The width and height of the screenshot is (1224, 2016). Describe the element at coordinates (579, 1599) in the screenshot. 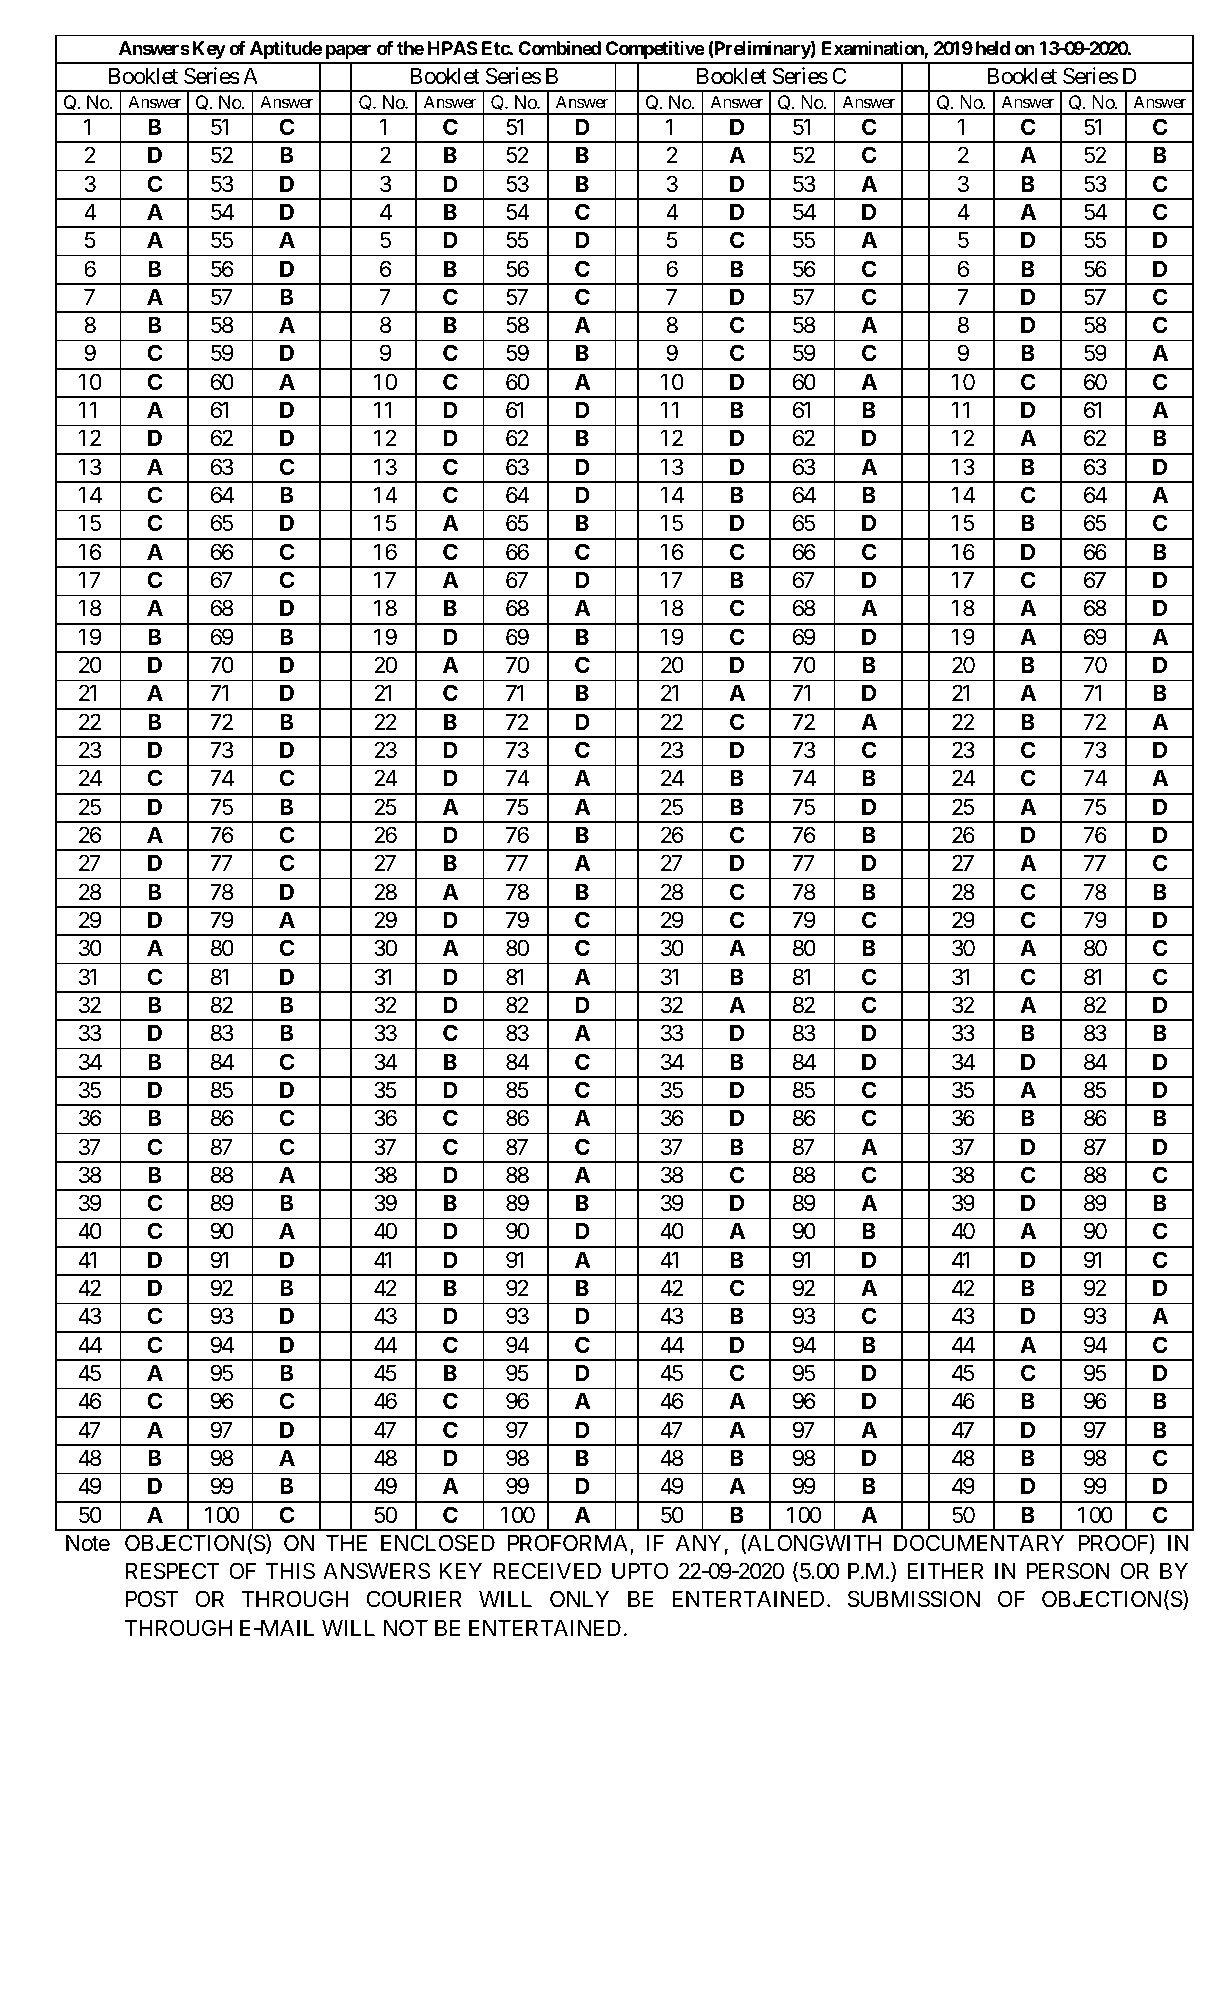

I see `ONLY` at that location.
